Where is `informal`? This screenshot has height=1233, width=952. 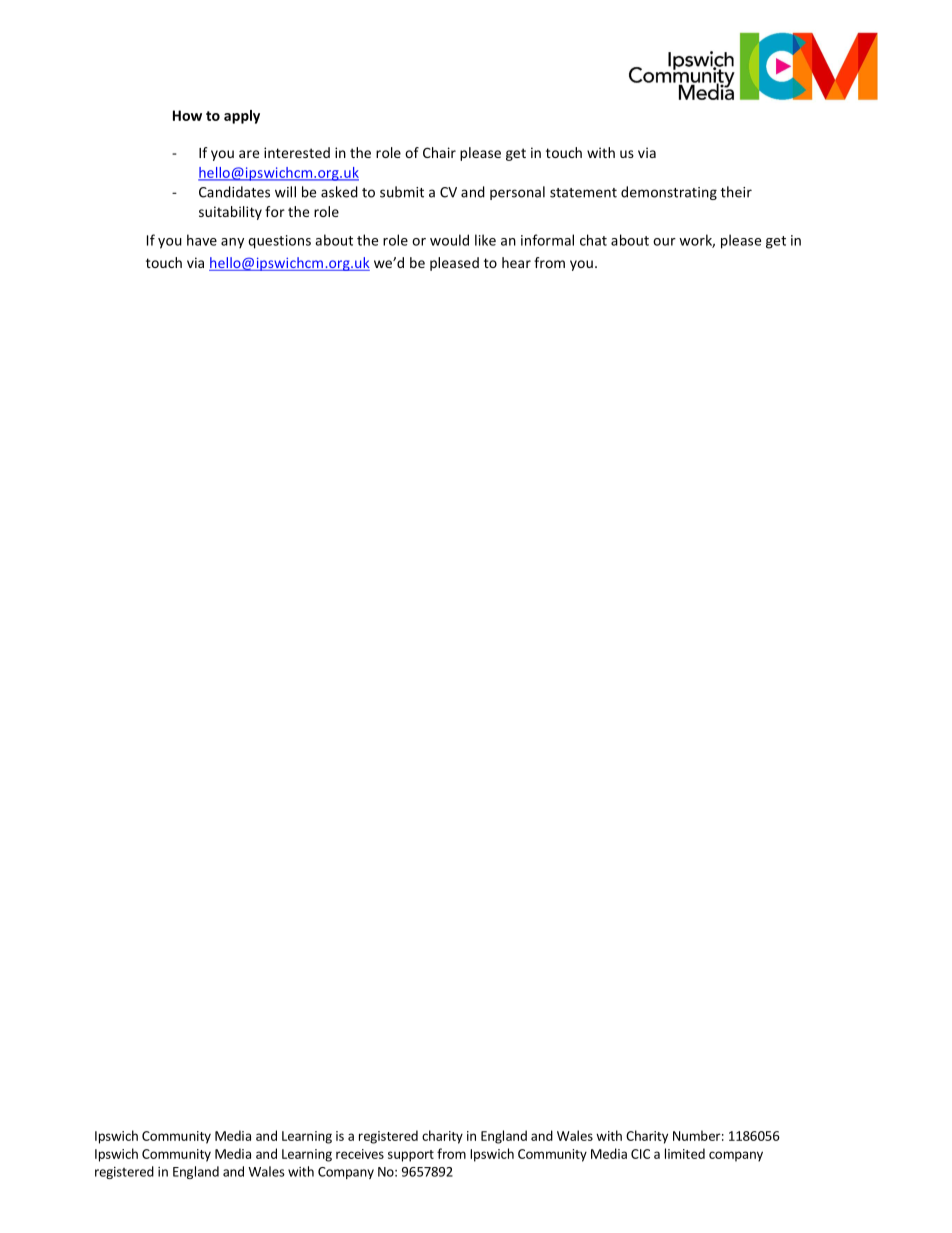 informal is located at coordinates (547, 240).
